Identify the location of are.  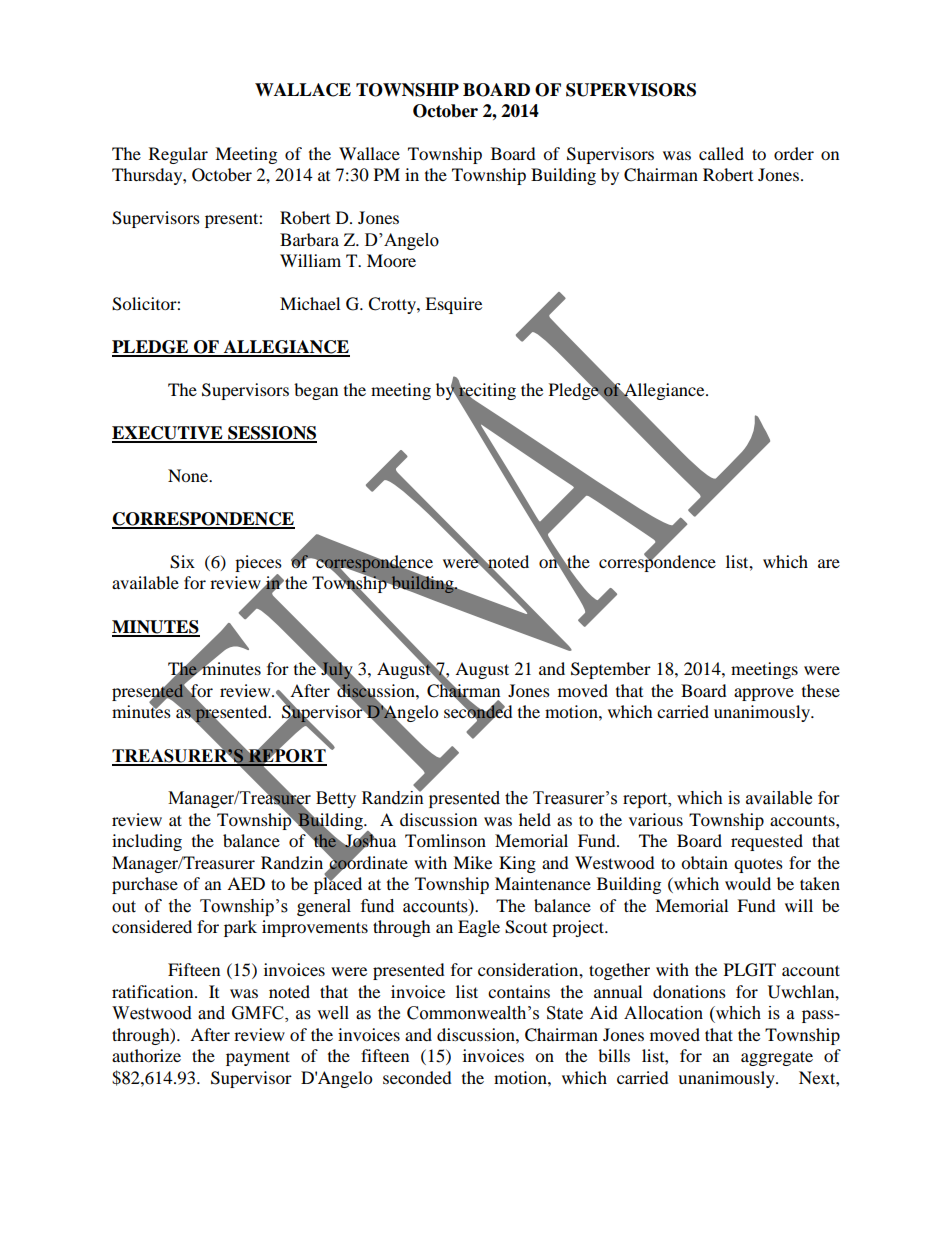
(829, 563).
